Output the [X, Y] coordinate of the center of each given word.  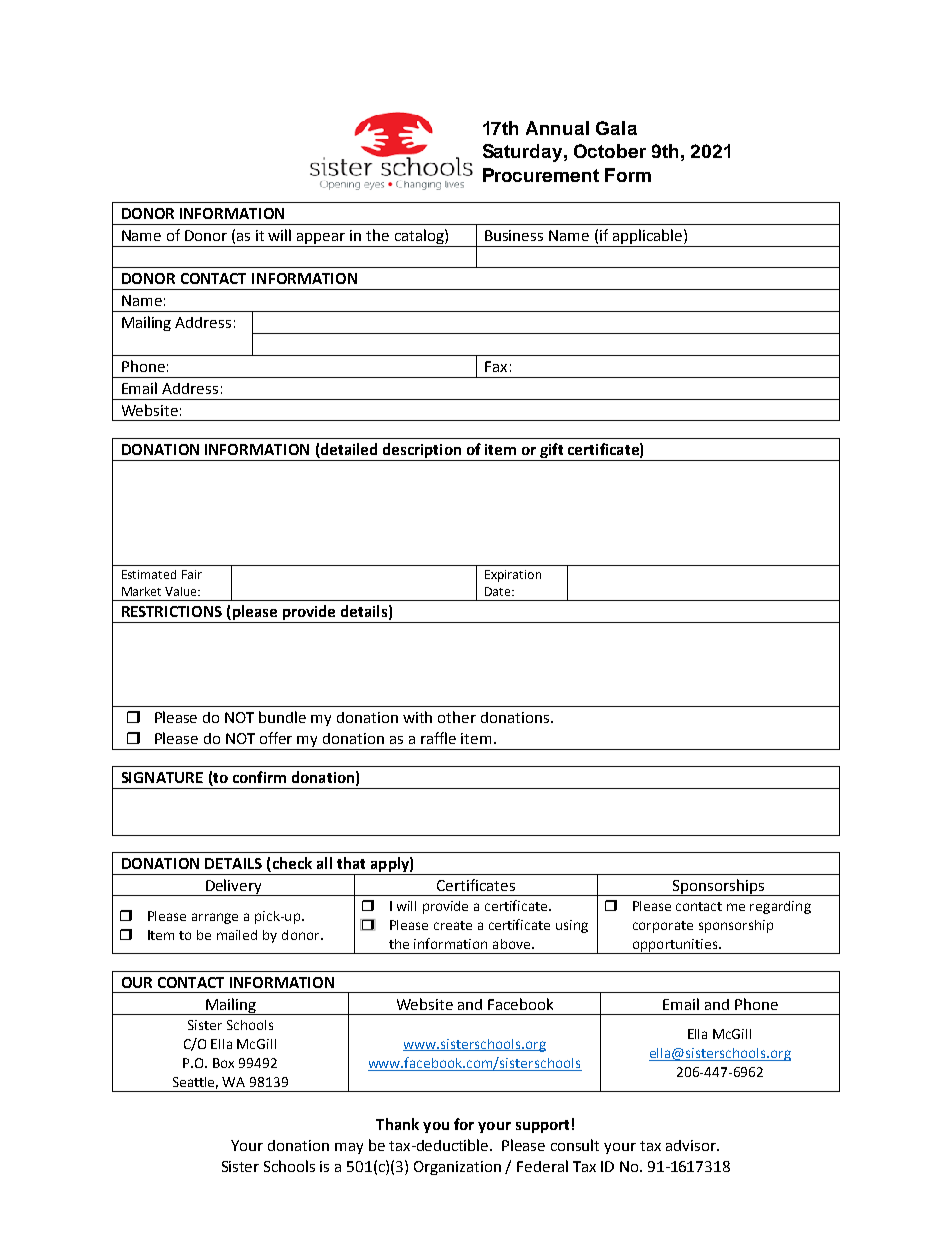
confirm [259, 777]
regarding [780, 907]
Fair [192, 574]
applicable [647, 236]
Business [514, 235]
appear [321, 238]
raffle [438, 738]
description [422, 450]
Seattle [195, 1083]
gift [551, 450]
